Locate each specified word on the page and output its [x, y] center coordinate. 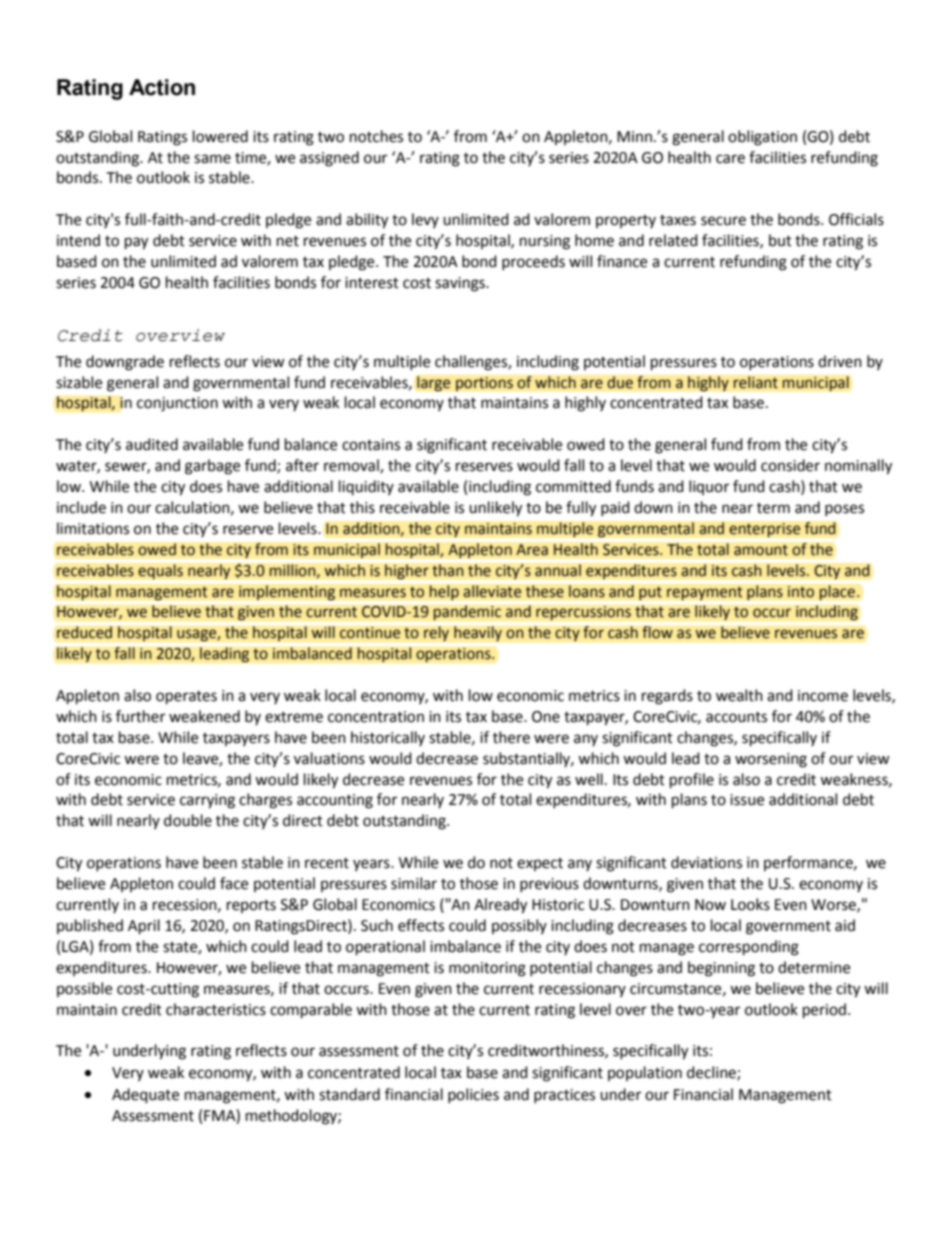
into [801, 592]
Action [162, 87]
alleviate [492, 591]
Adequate [145, 1096]
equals [160, 572]
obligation [762, 138]
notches [376, 136]
